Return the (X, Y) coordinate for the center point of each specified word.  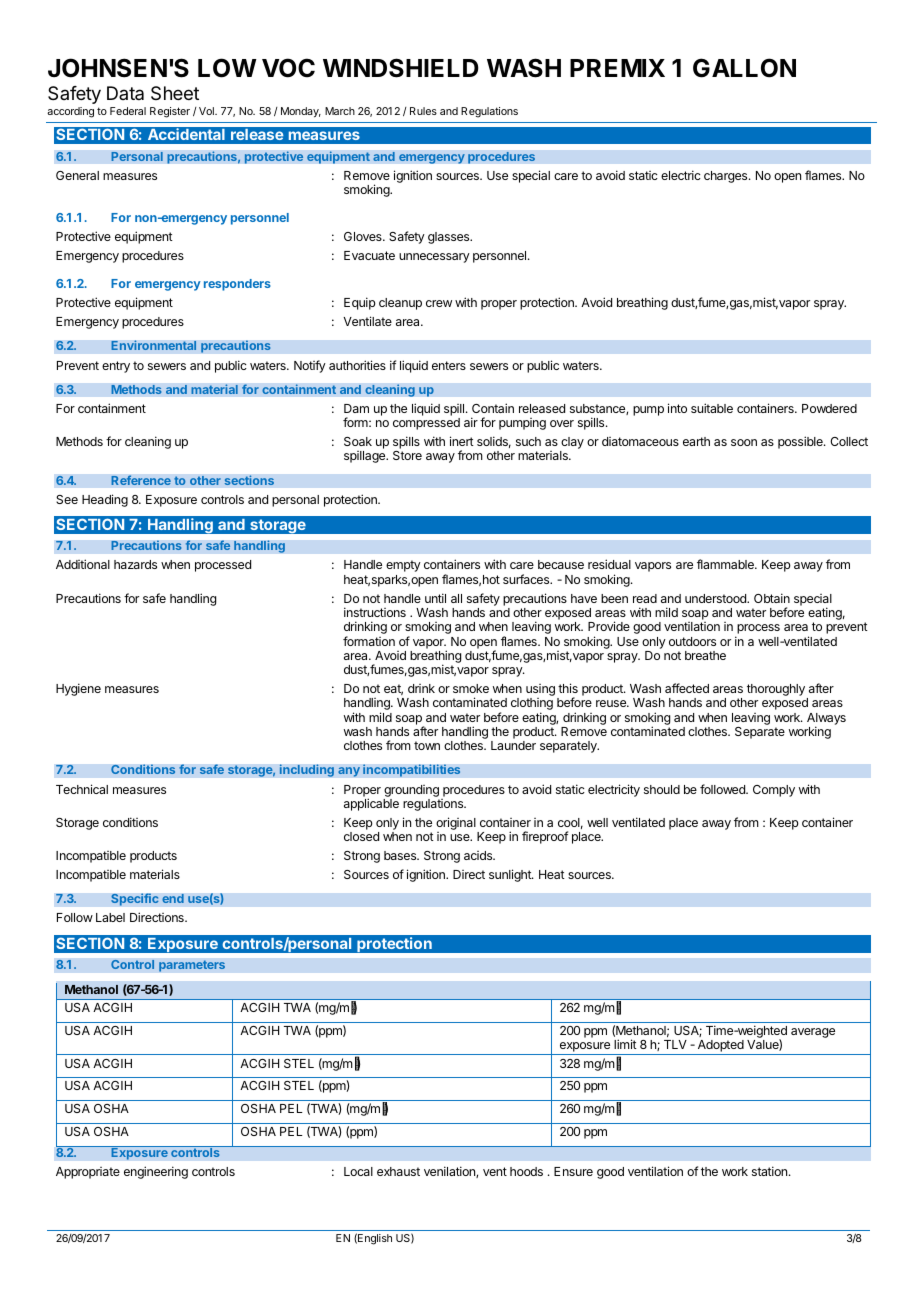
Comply (774, 791)
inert (462, 441)
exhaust (398, 1171)
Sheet (175, 93)
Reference (141, 480)
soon (744, 442)
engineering (156, 1172)
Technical (82, 789)
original (457, 825)
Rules (423, 111)
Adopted (720, 1047)
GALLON (744, 68)
